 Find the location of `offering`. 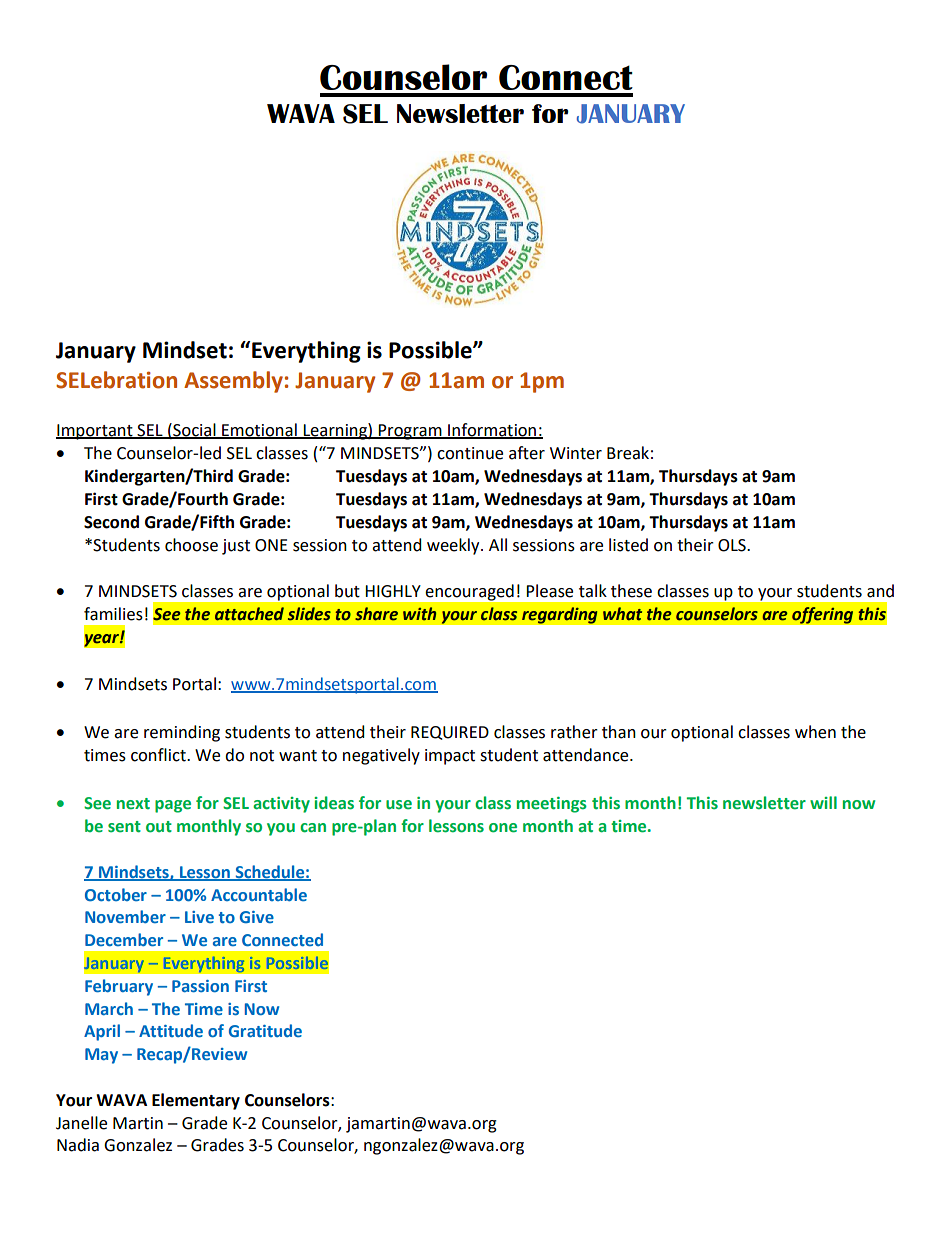

offering is located at coordinates (823, 615).
